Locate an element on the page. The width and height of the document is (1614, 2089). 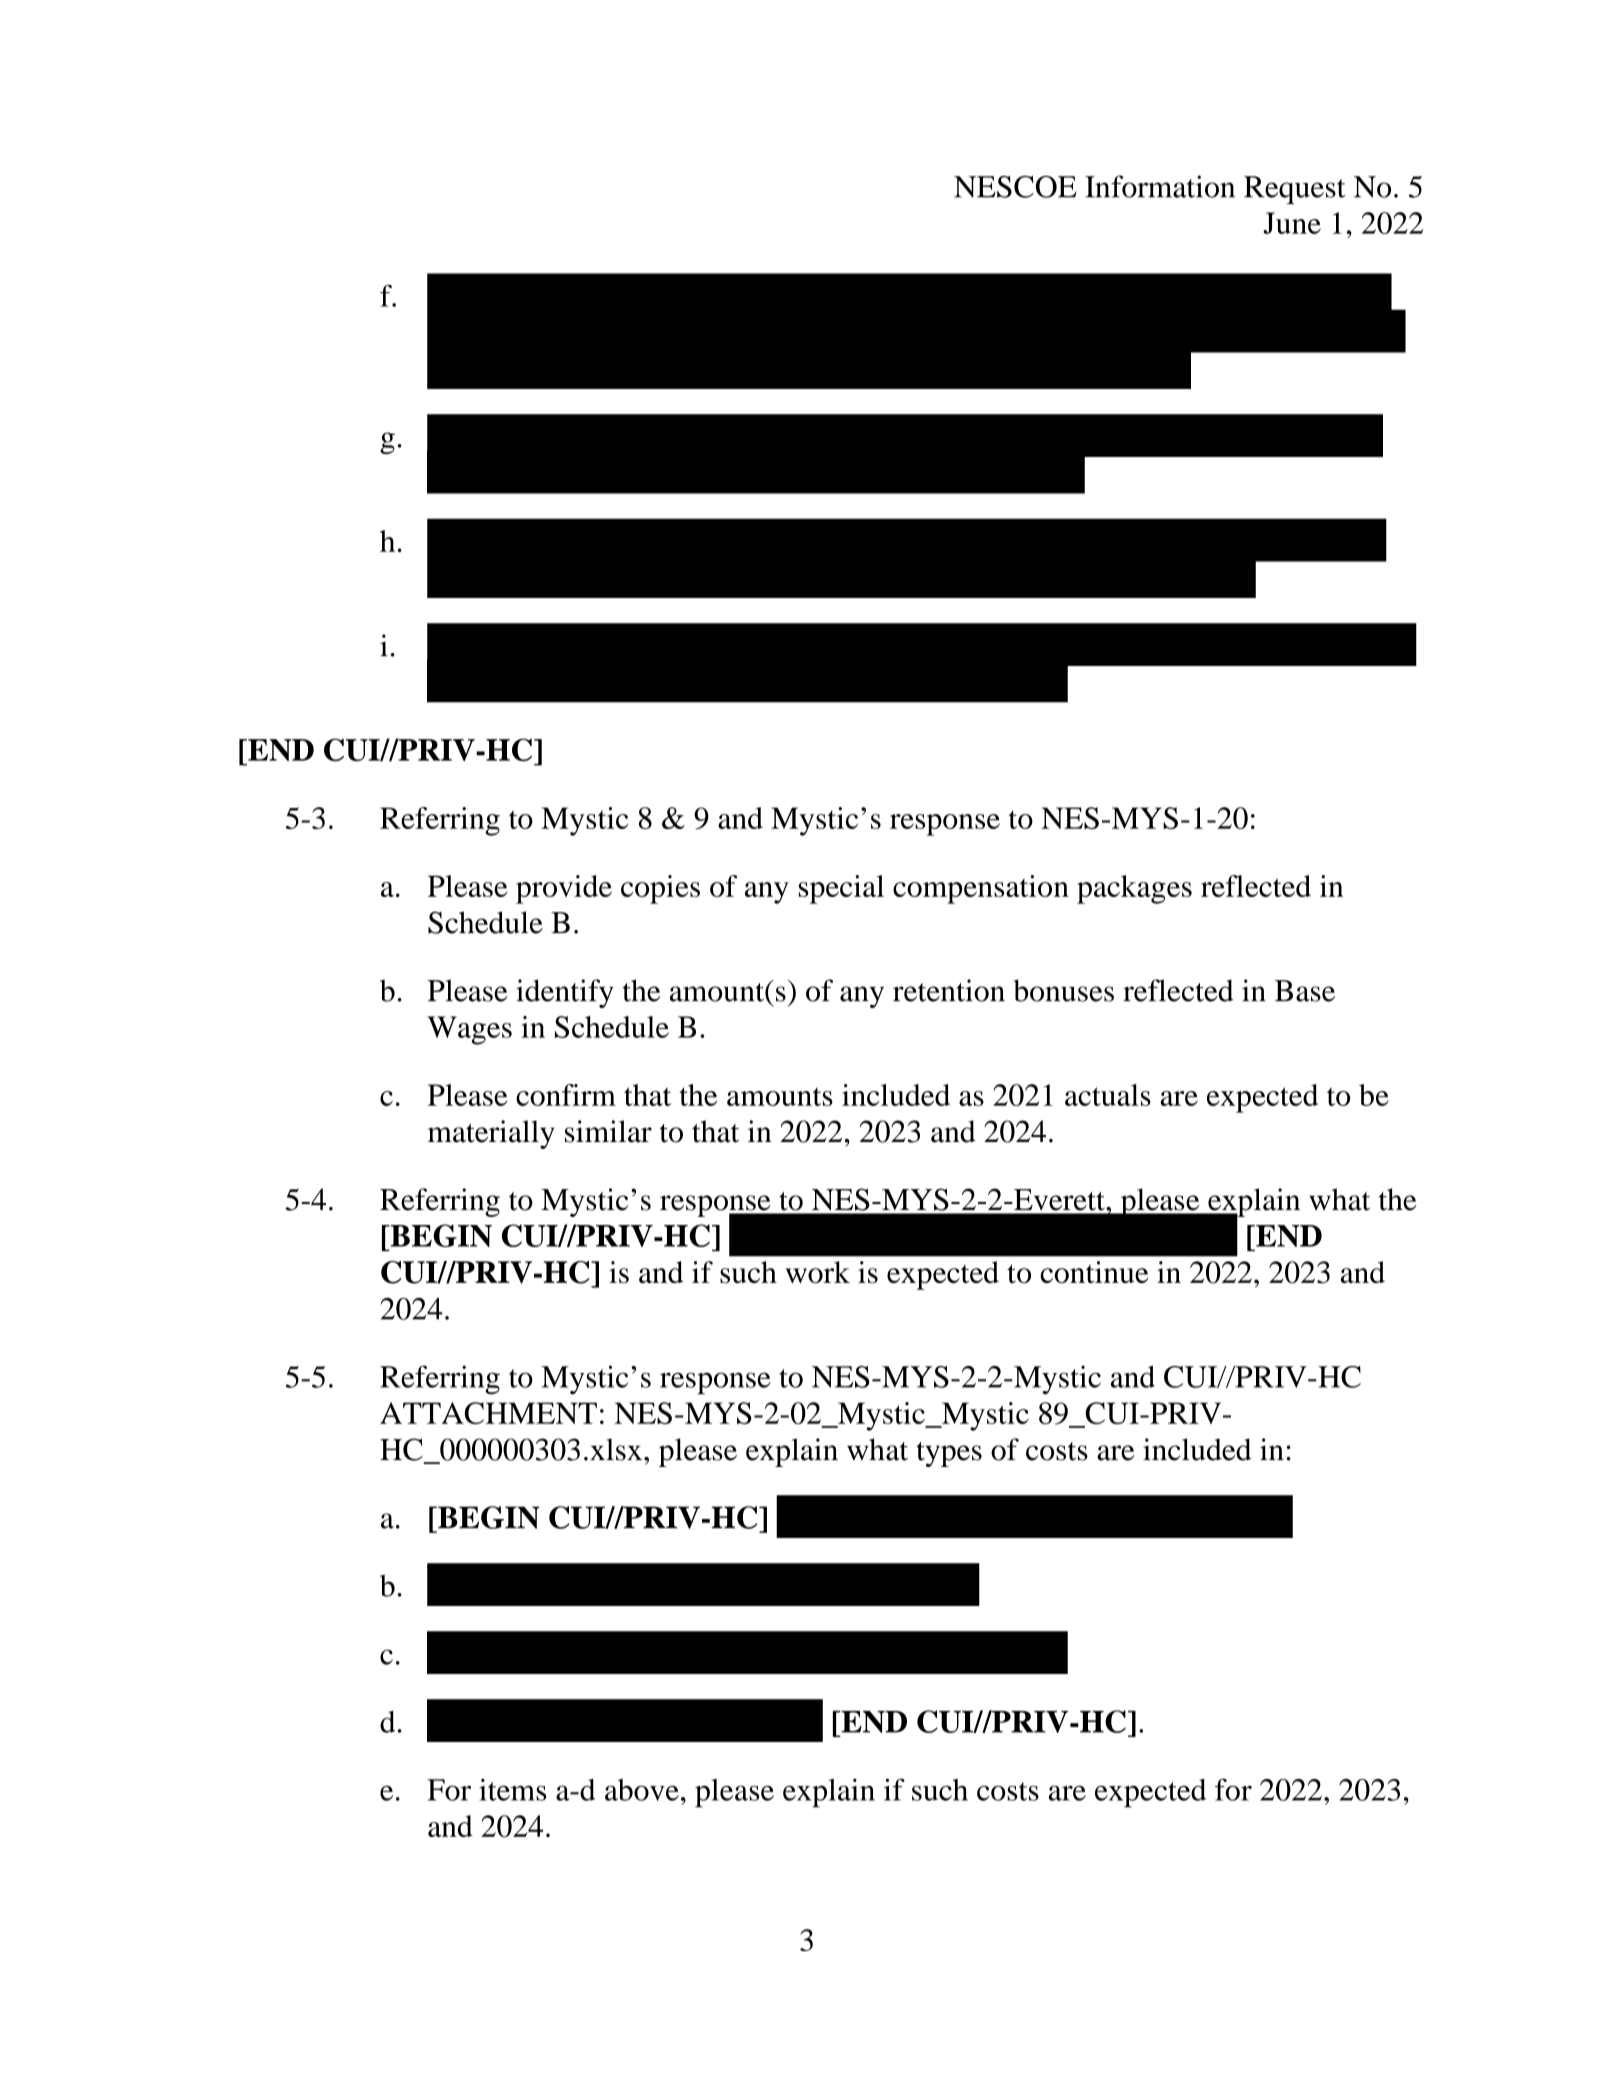
Information is located at coordinates (1160, 186).
